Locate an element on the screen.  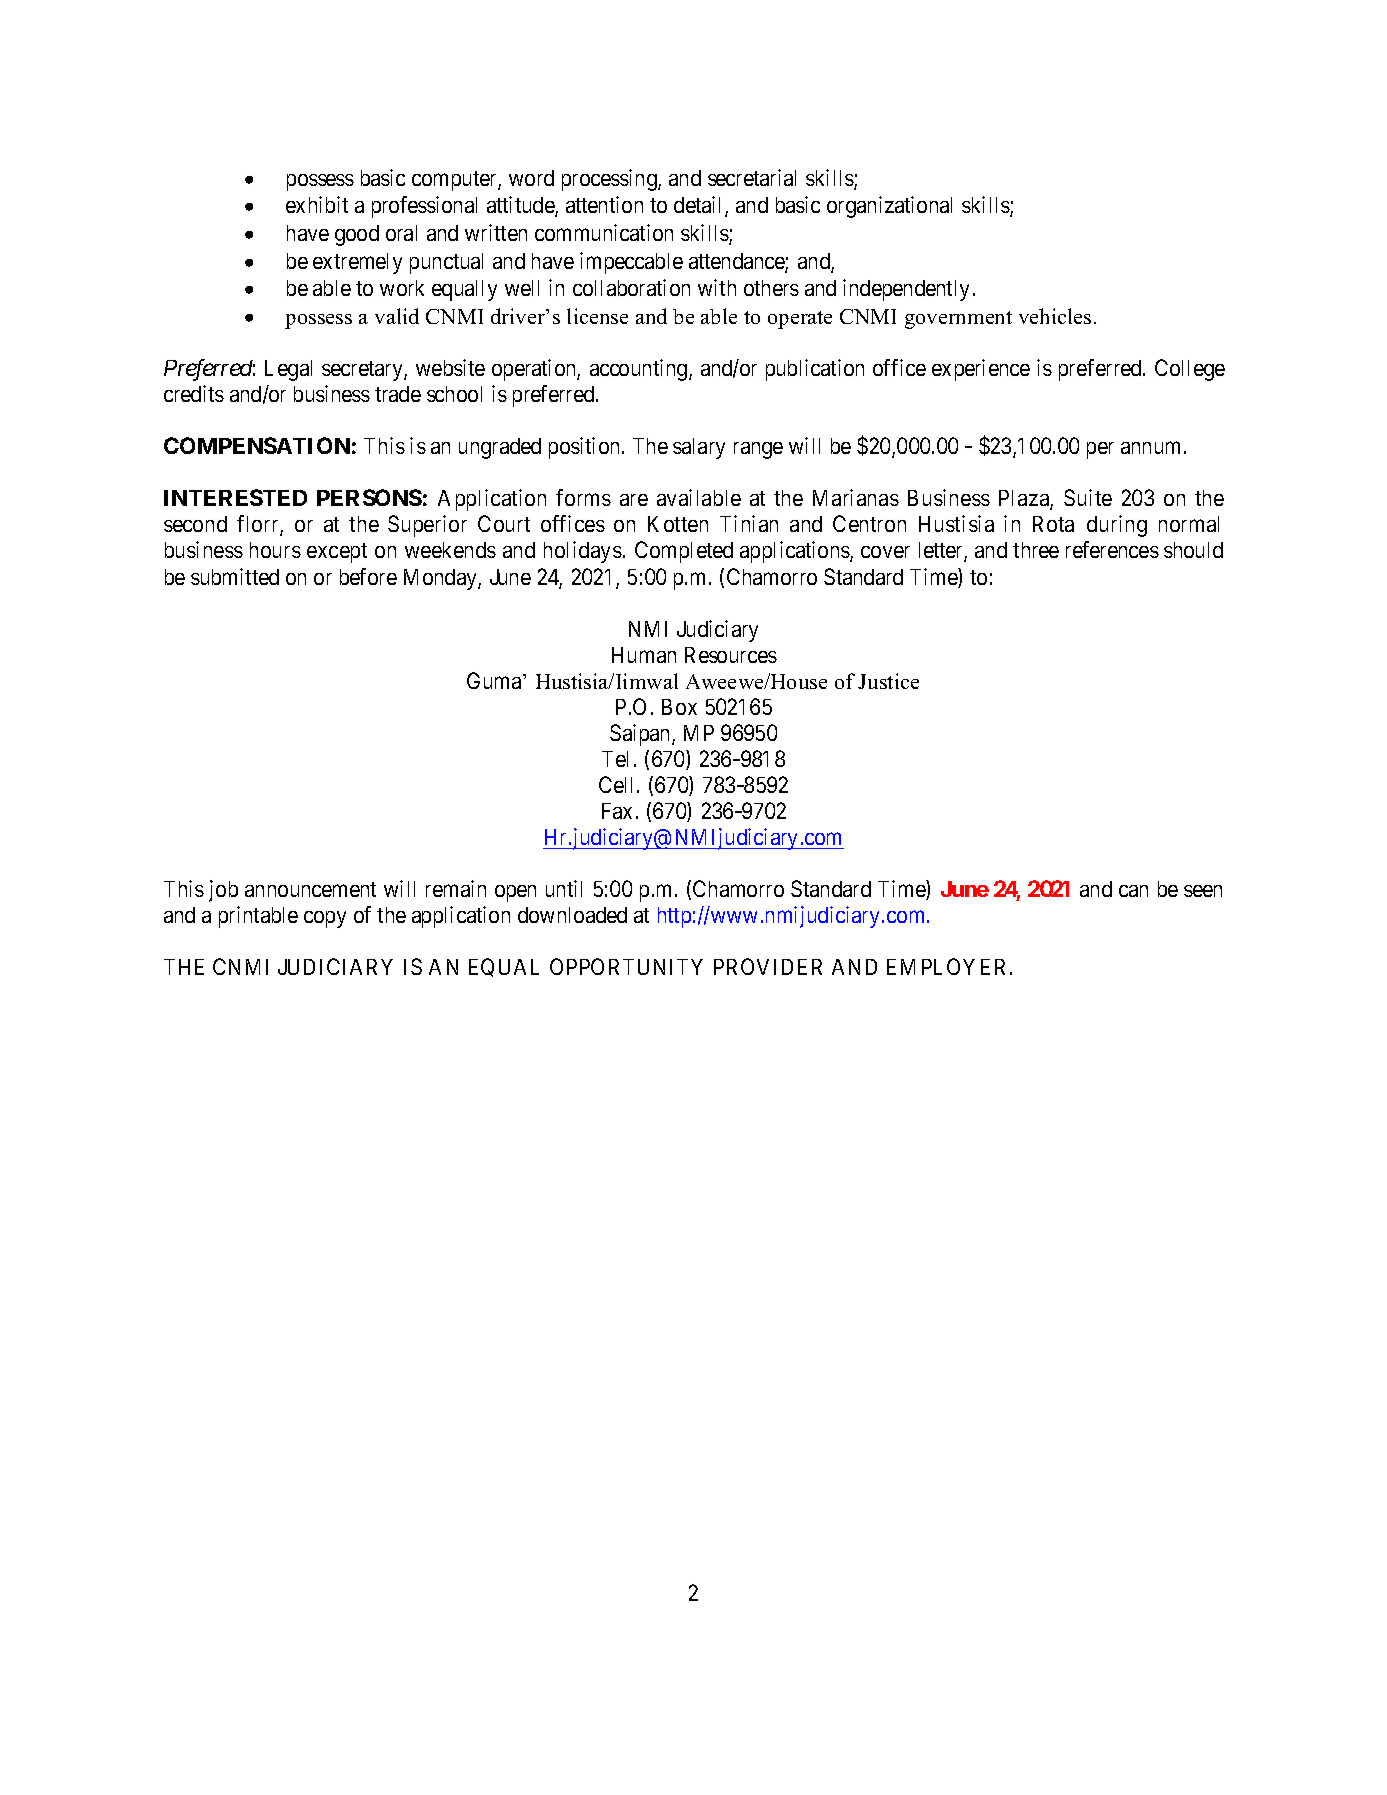
detail is located at coordinates (700, 206).
